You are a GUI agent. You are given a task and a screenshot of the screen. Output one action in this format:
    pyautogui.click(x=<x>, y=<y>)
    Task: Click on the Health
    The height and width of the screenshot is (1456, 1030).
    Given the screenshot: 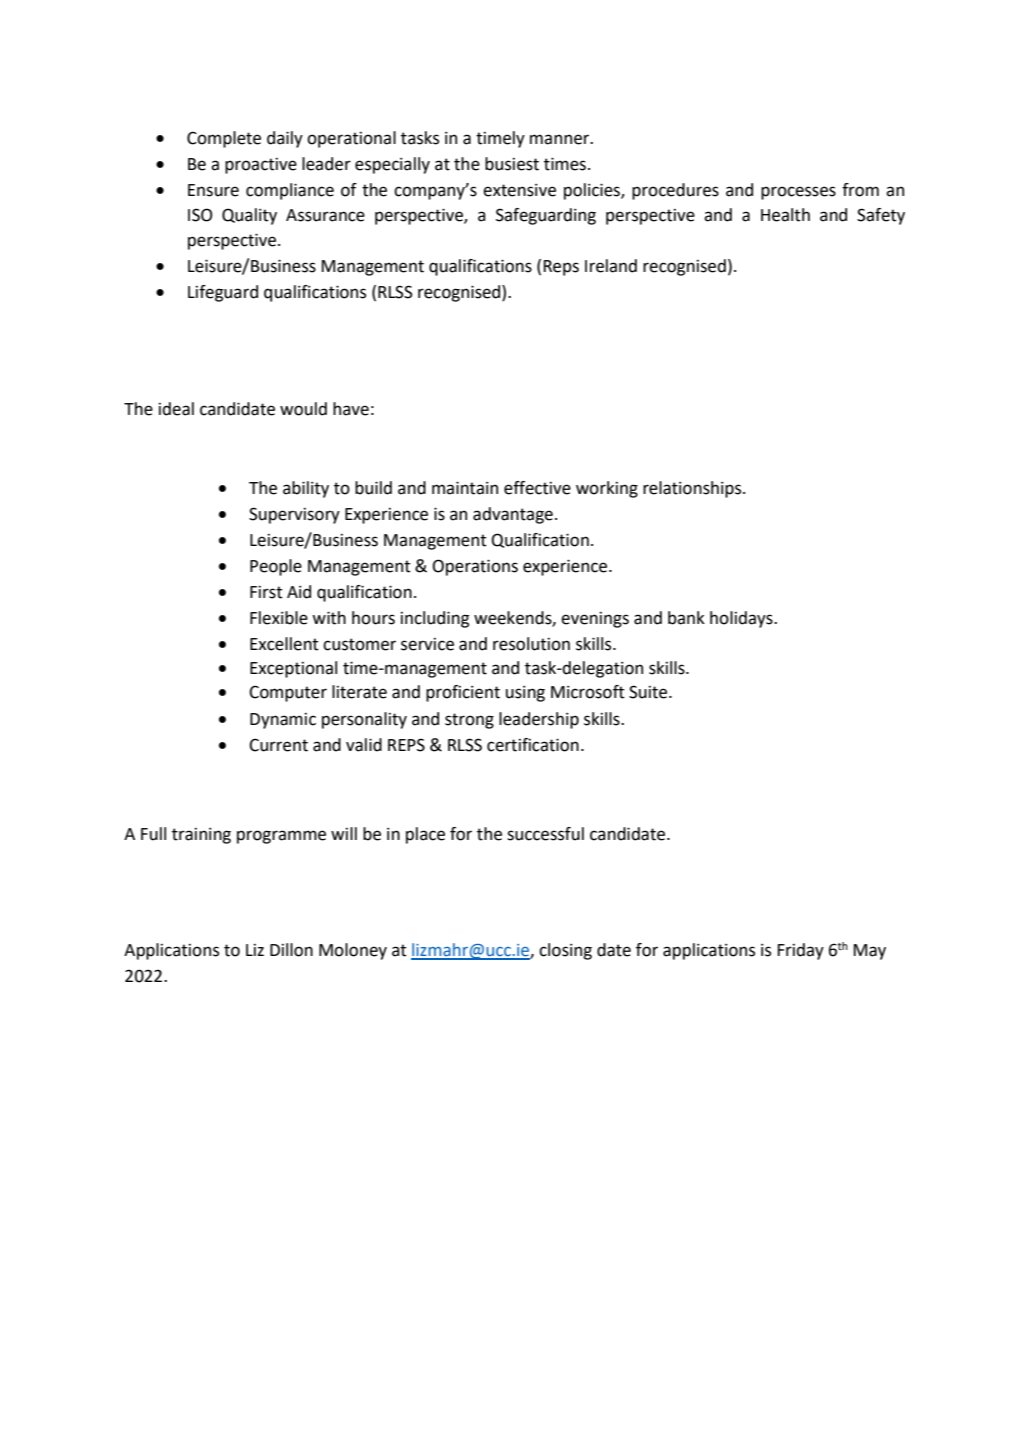 What is the action you would take?
    pyautogui.click(x=785, y=215)
